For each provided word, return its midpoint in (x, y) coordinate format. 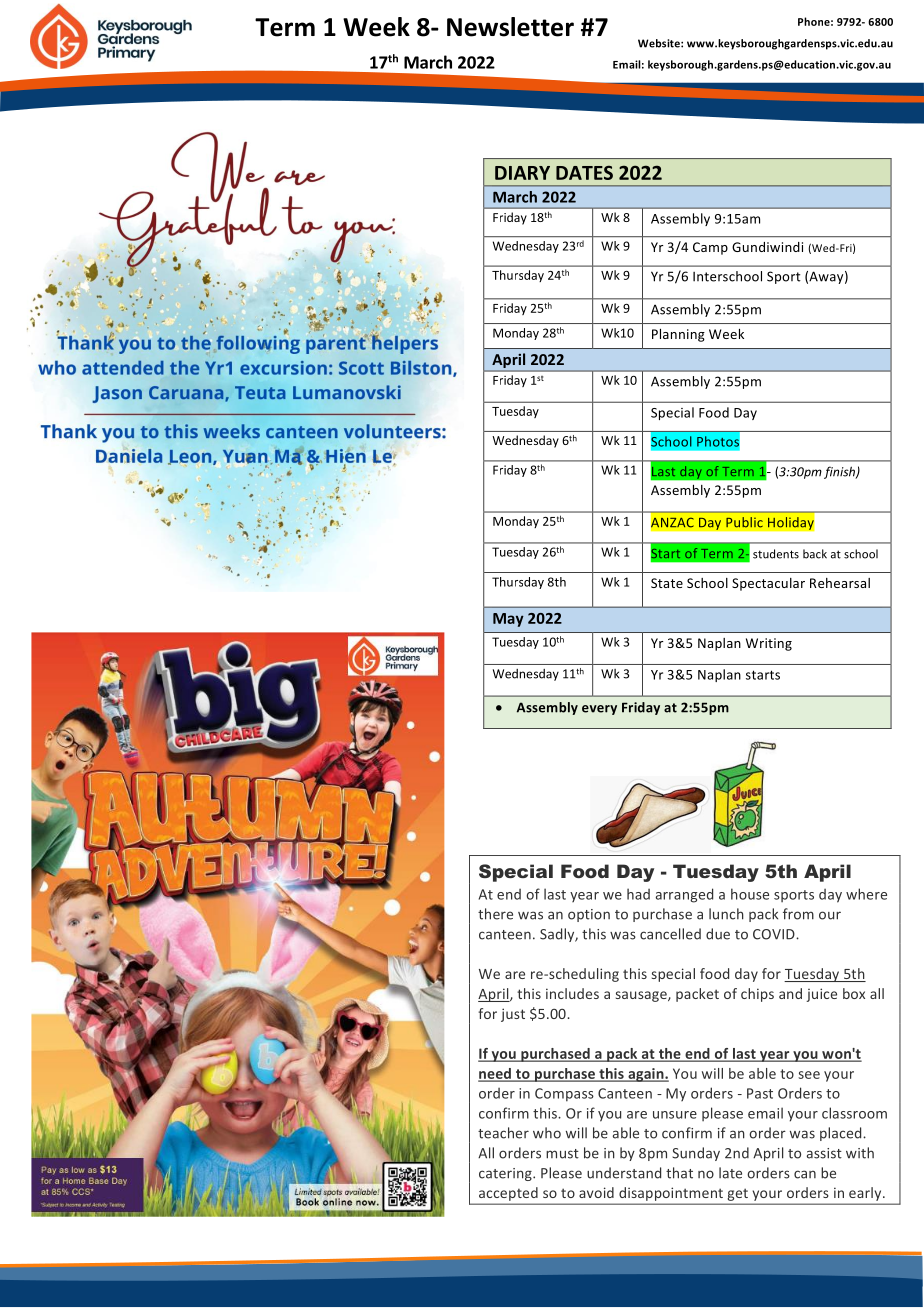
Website (660, 43)
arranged (684, 895)
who (547, 1133)
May (508, 620)
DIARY (522, 173)
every (599, 710)
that (679, 1173)
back (815, 554)
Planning (678, 335)
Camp (710, 248)
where (866, 894)
